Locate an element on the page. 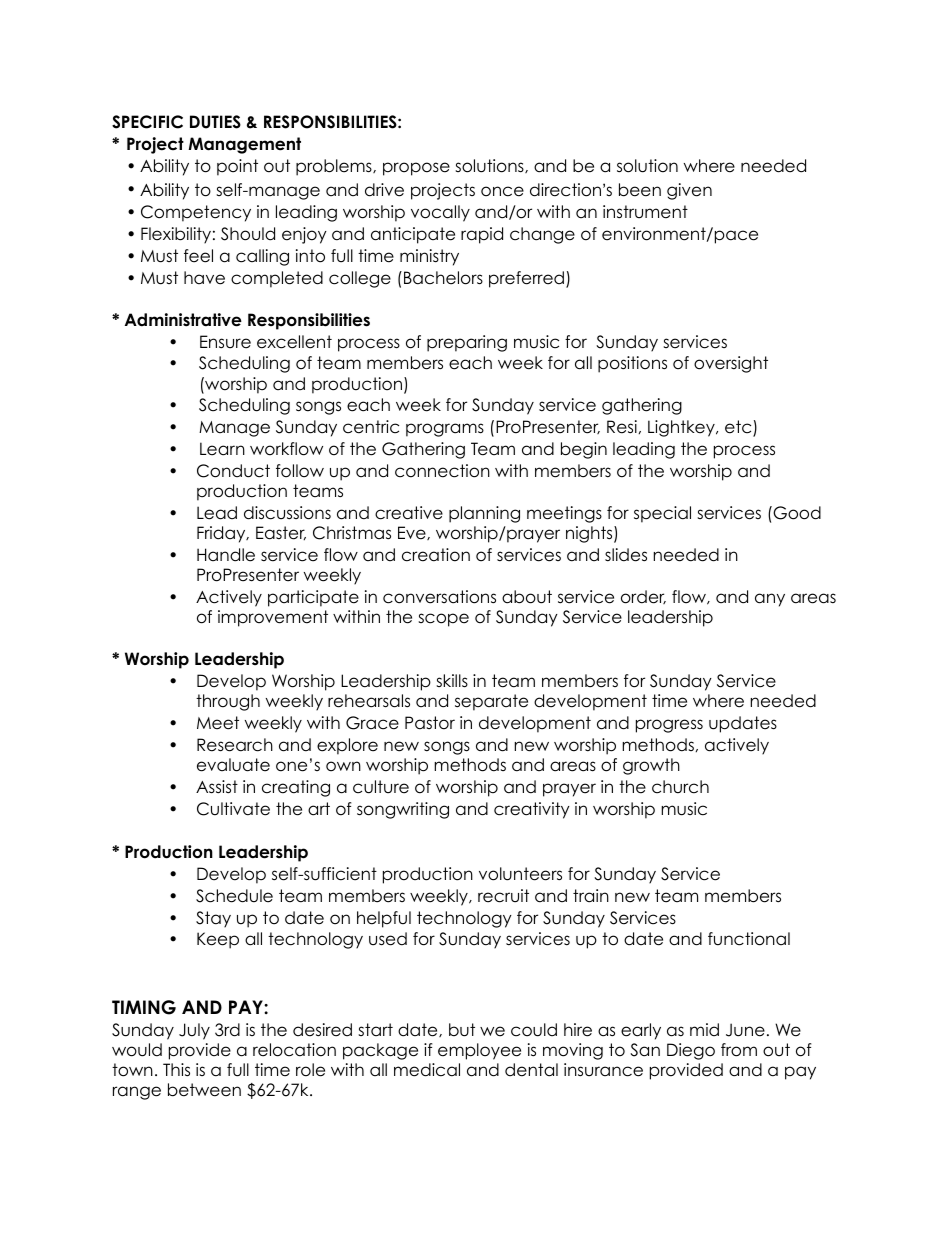 Image resolution: width=952 pixels, height=1233 pixels. progress is located at coordinates (669, 726).
